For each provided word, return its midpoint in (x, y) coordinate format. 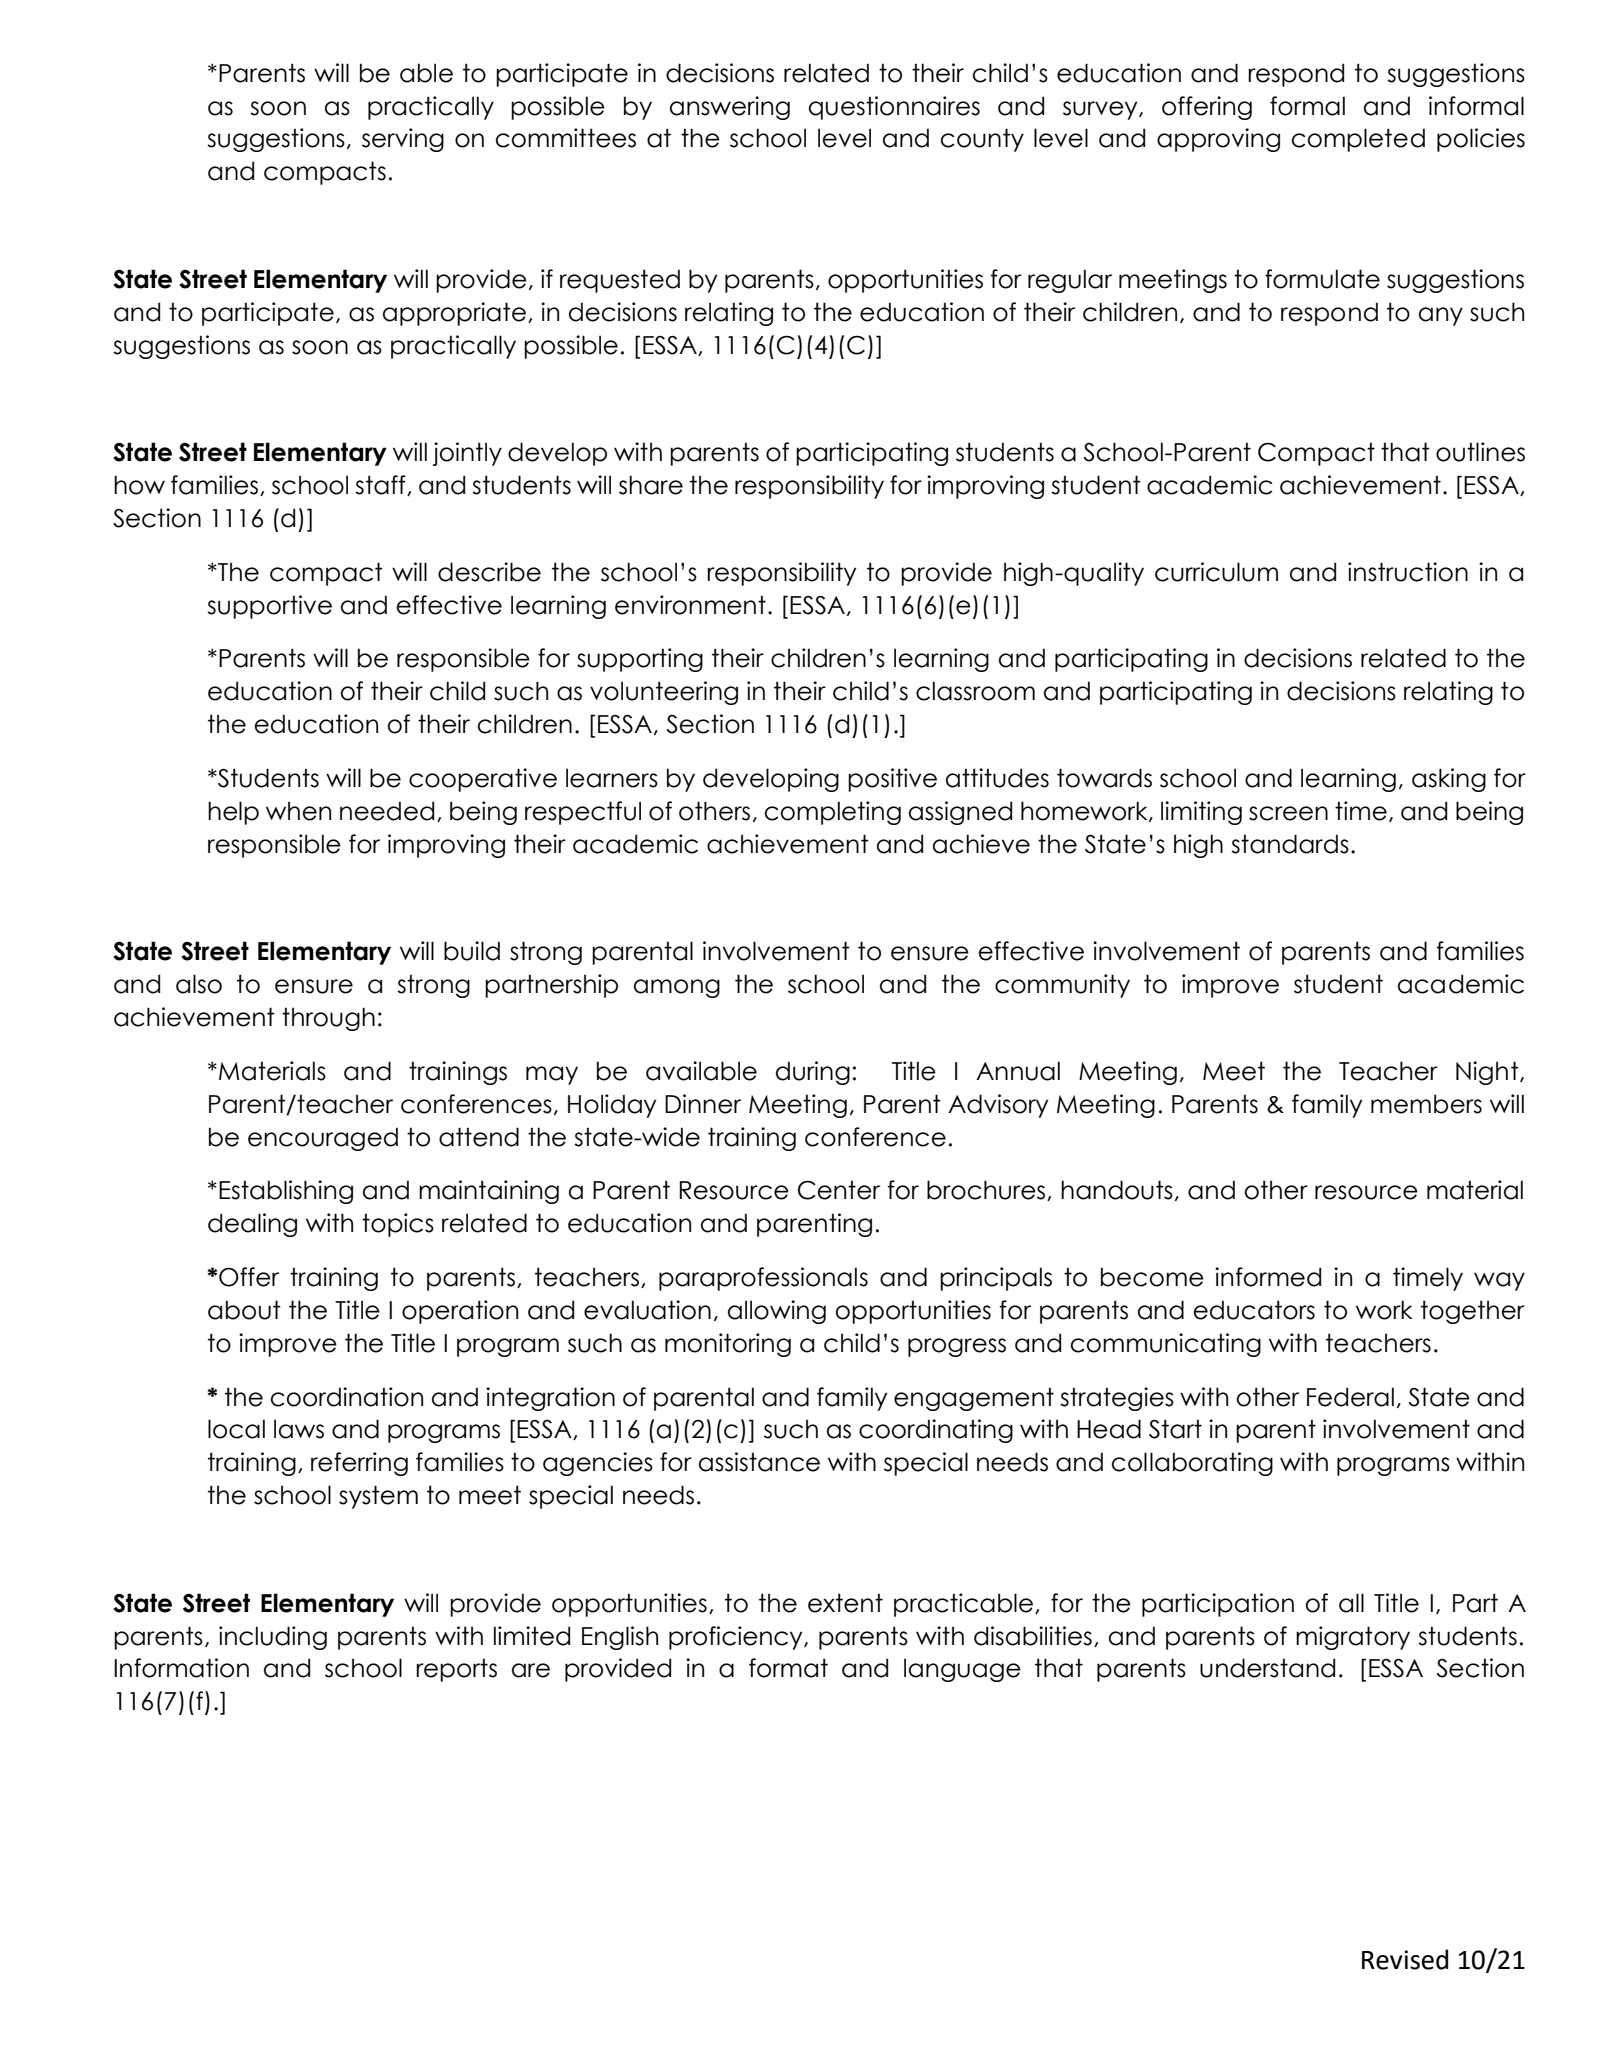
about (244, 1310)
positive (892, 780)
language (962, 1670)
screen (1288, 813)
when (298, 811)
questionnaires (894, 108)
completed (1358, 140)
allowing (777, 1312)
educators (1254, 1310)
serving (403, 140)
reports (456, 1670)
